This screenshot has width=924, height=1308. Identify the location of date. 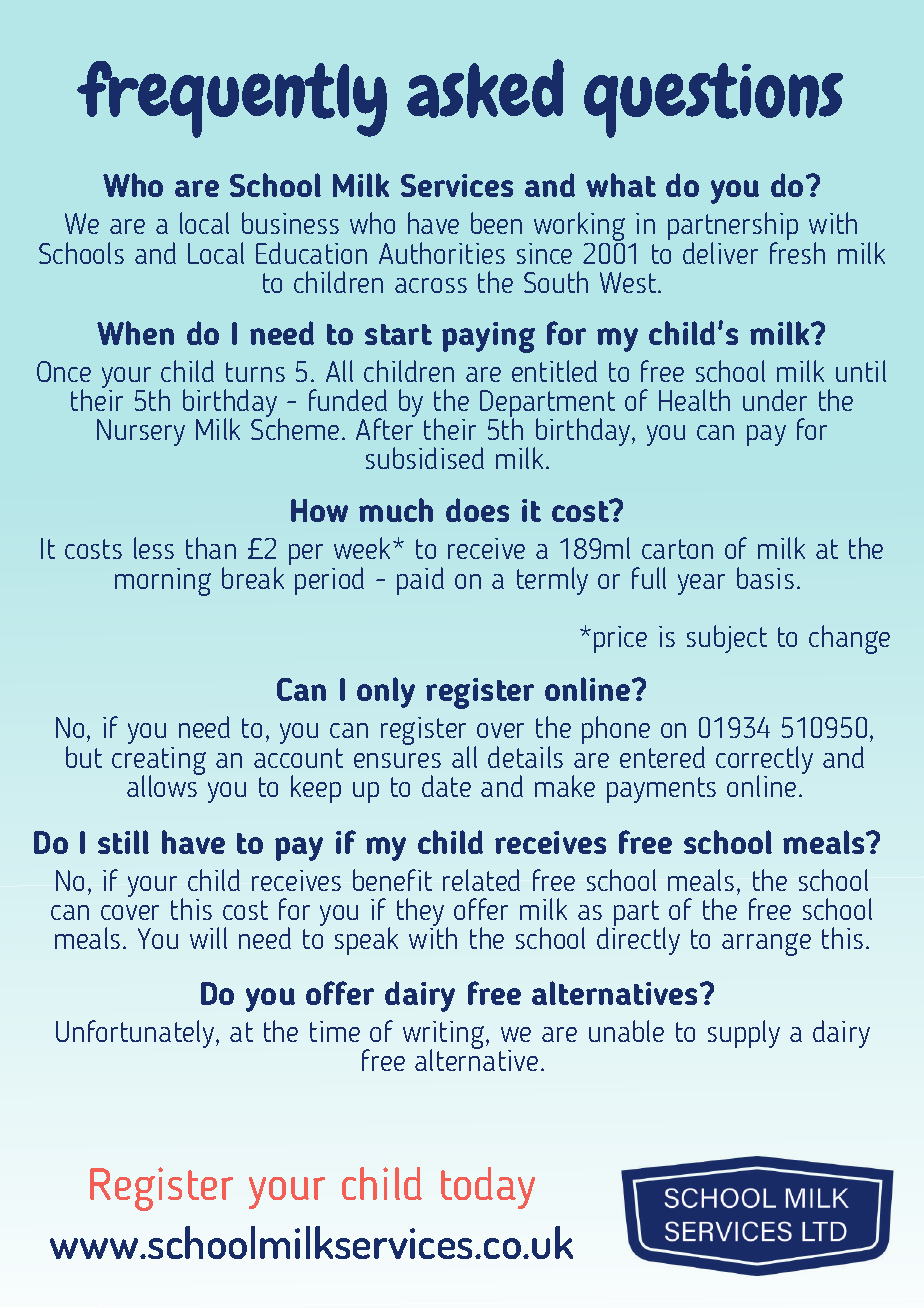
(446, 786).
